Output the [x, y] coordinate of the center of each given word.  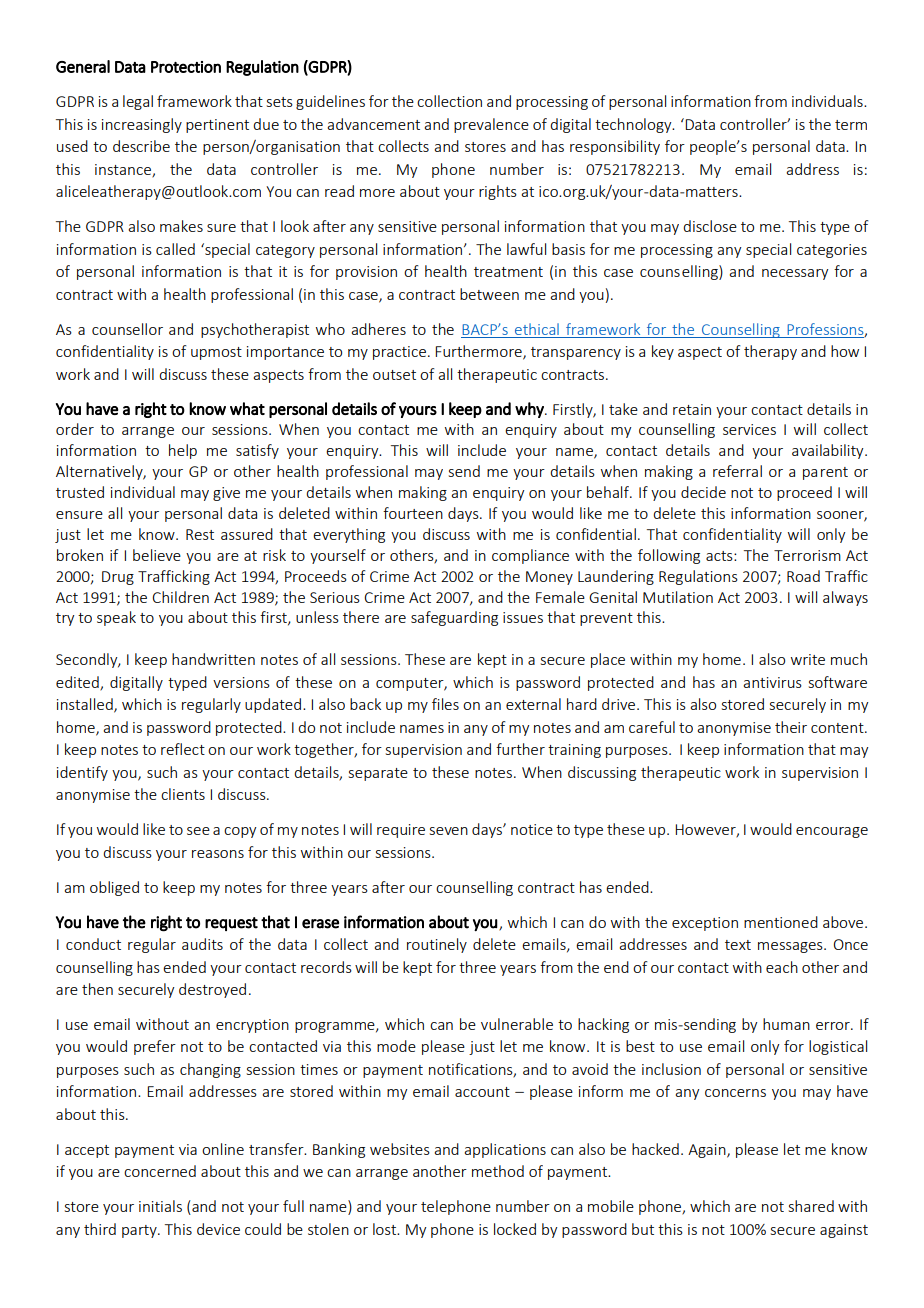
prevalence [491, 125]
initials [160, 1206]
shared [811, 1206]
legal [138, 102]
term [851, 125]
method [498, 1171]
